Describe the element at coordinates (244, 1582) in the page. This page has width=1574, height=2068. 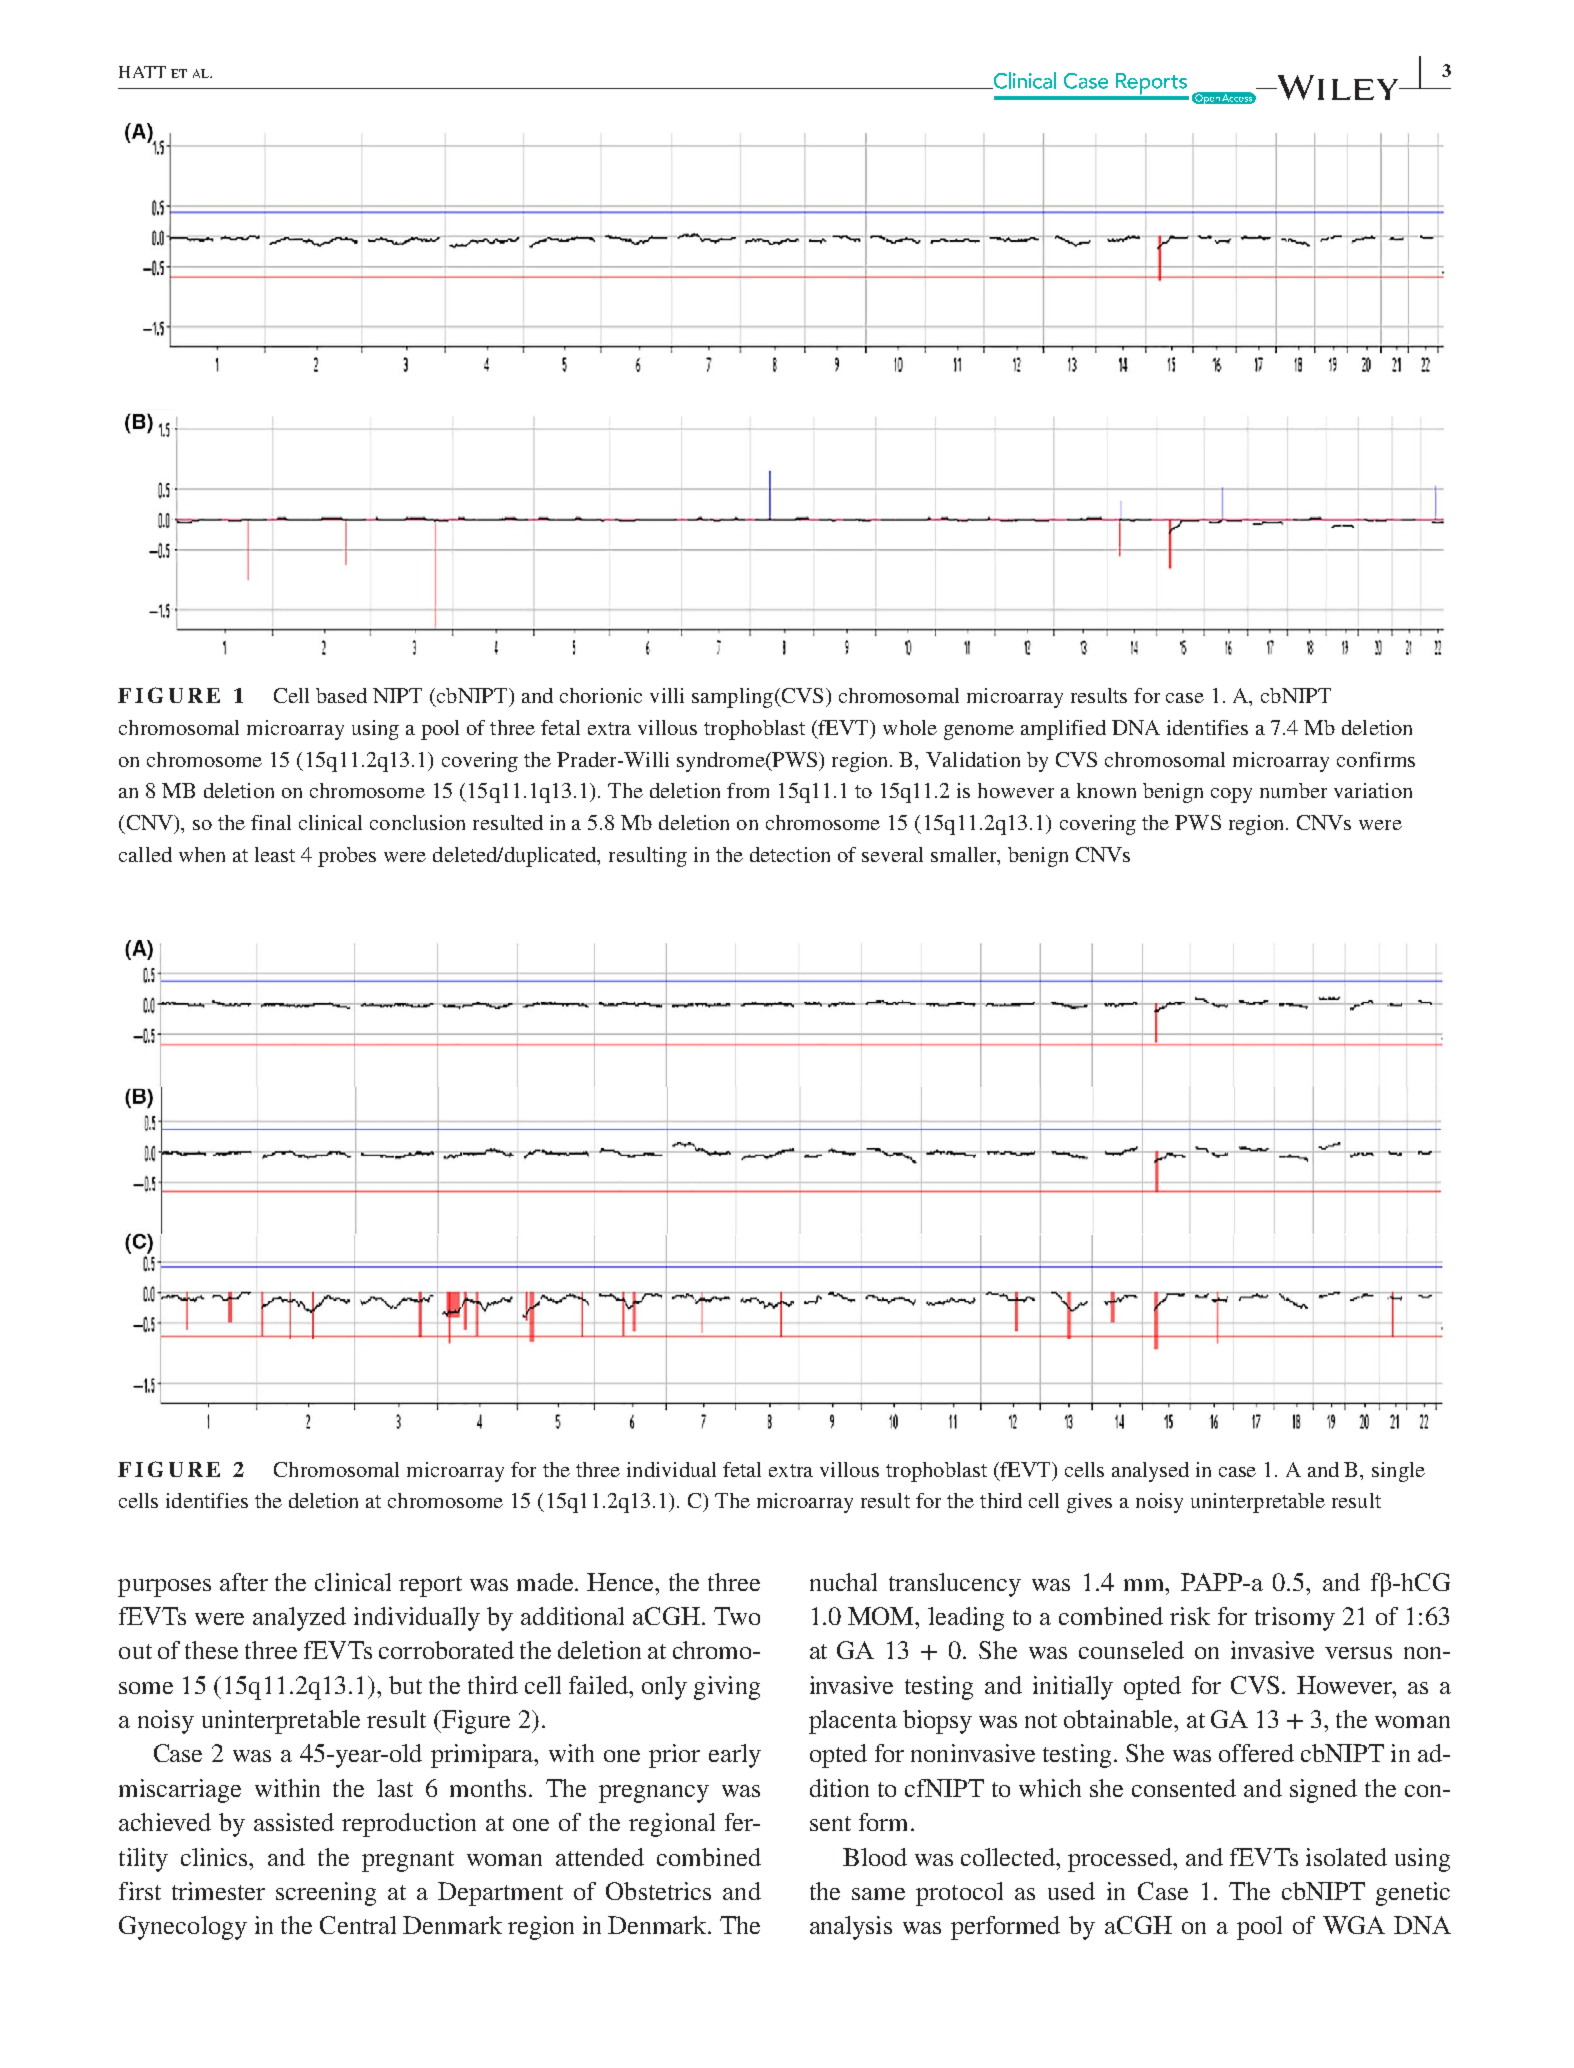
I see `after` at that location.
